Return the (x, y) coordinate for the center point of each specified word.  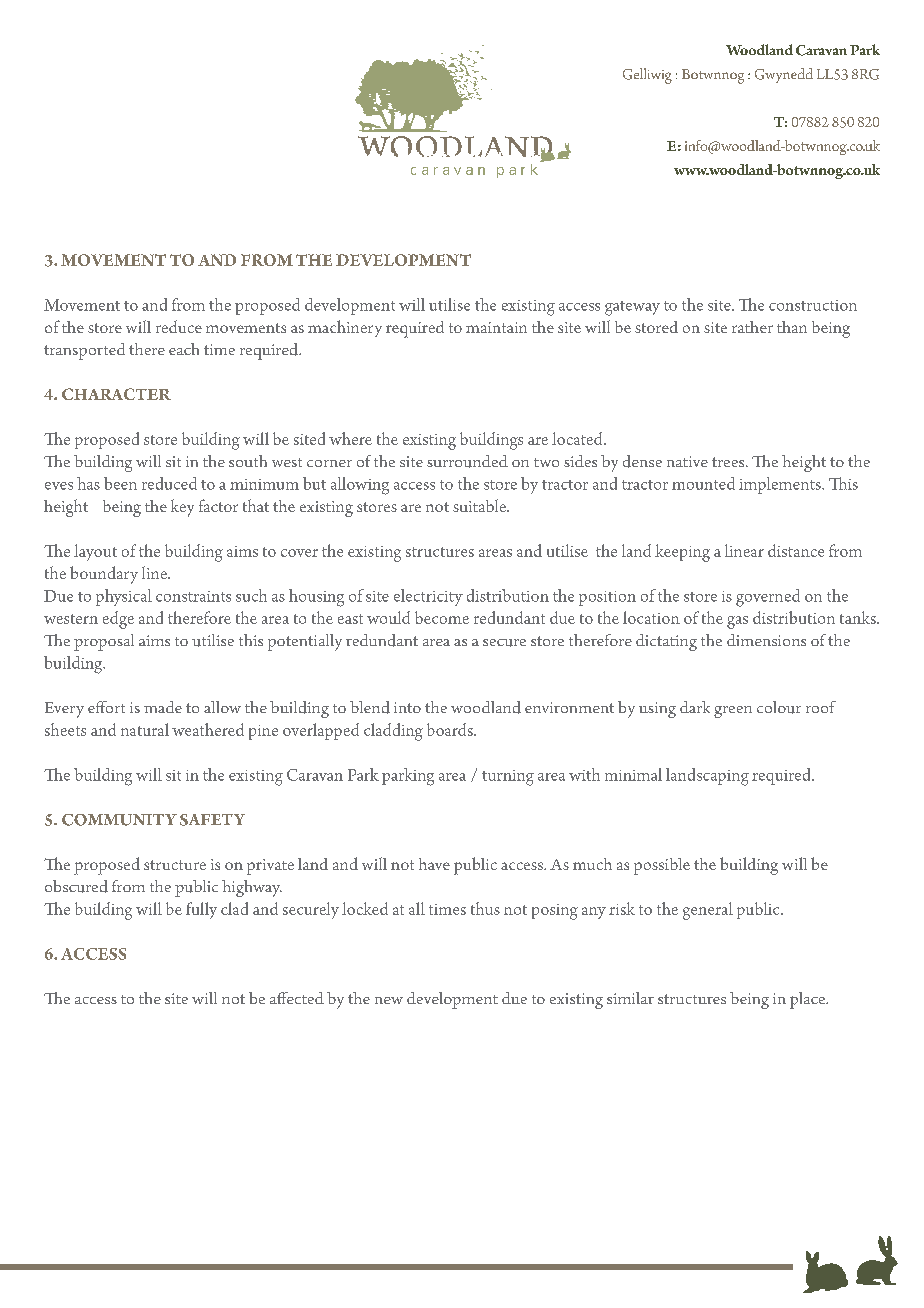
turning (508, 778)
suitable (481, 505)
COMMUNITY (119, 820)
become (442, 617)
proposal (104, 642)
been (120, 483)
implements (781, 485)
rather (752, 327)
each (184, 349)
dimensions (766, 640)
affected (297, 998)
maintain (496, 327)
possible (662, 866)
